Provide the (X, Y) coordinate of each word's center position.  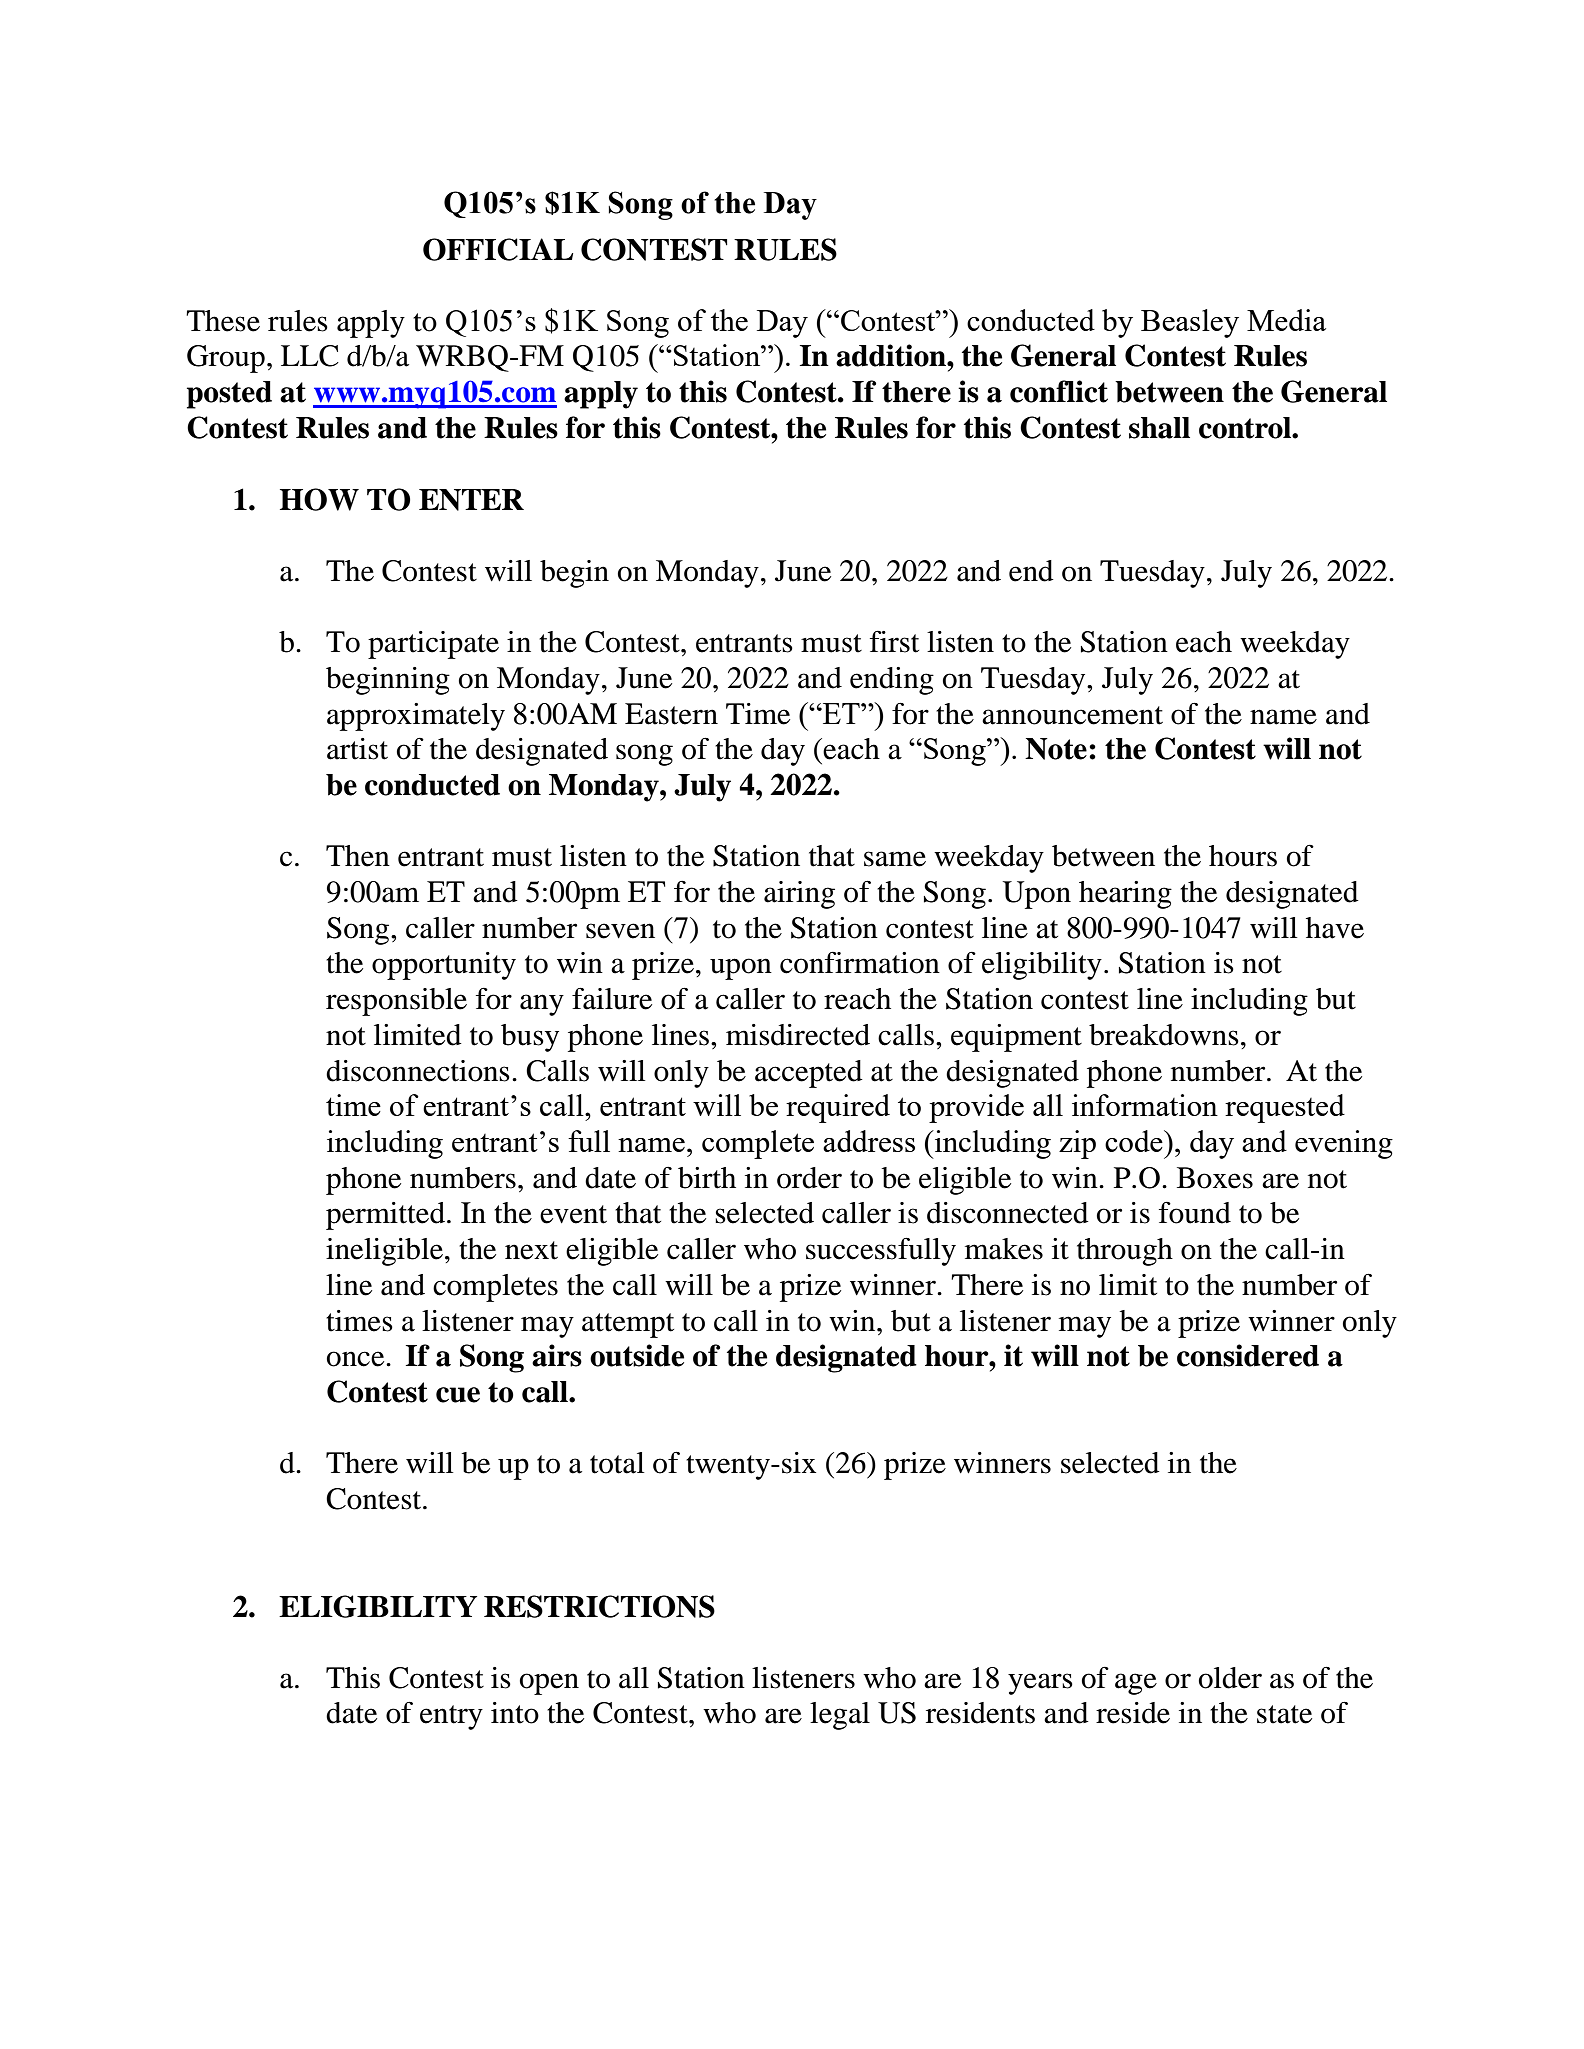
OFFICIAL (498, 249)
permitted (385, 1216)
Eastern (671, 714)
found (1195, 1213)
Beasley (1190, 323)
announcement (1072, 715)
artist (357, 749)
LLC (310, 356)
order (809, 1178)
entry (451, 1717)
